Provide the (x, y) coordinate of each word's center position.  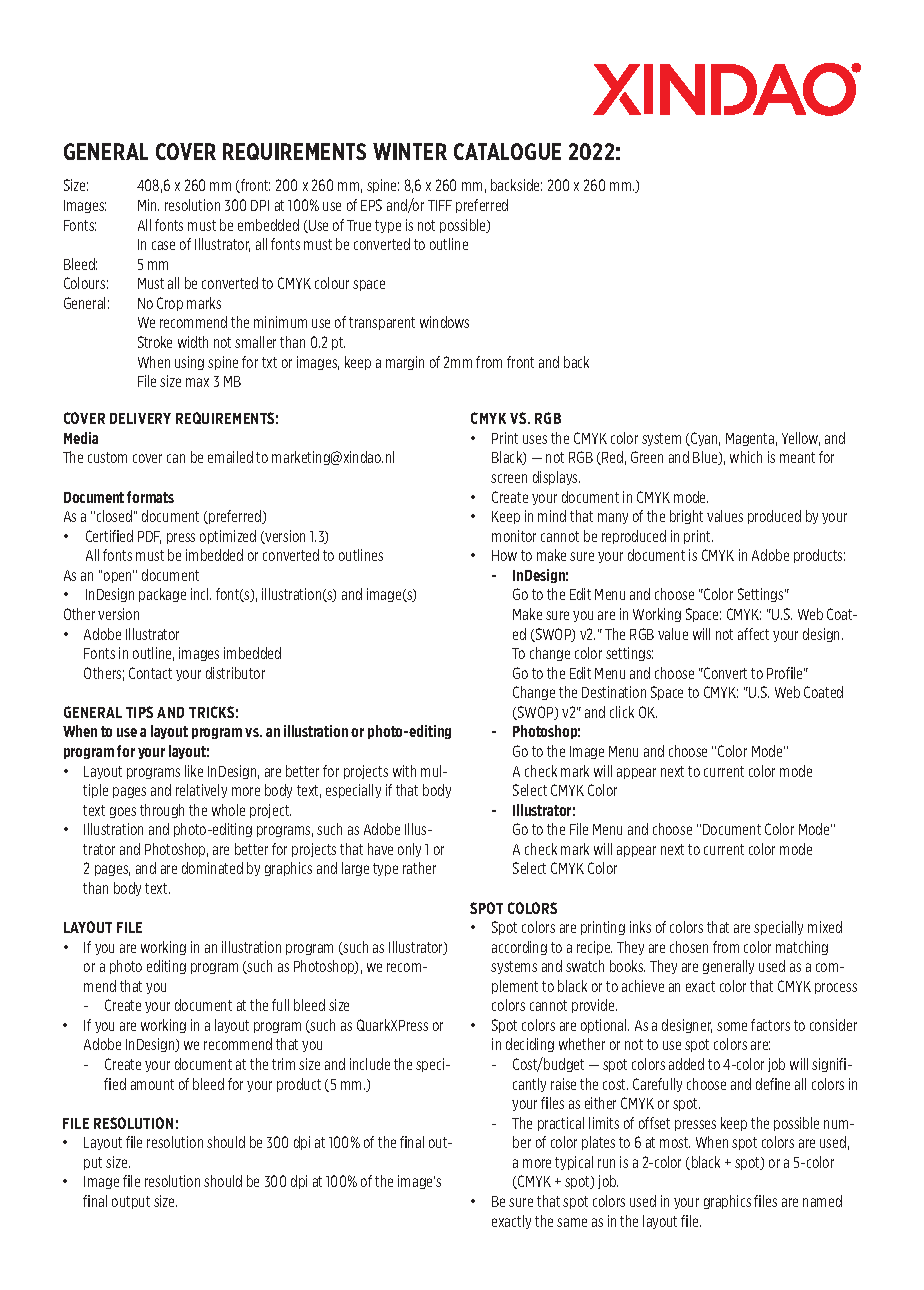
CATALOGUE (507, 151)
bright (686, 517)
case (163, 245)
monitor (514, 536)
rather (419, 868)
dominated (212, 868)
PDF (149, 537)
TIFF (440, 205)
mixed (825, 927)
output (131, 1202)
